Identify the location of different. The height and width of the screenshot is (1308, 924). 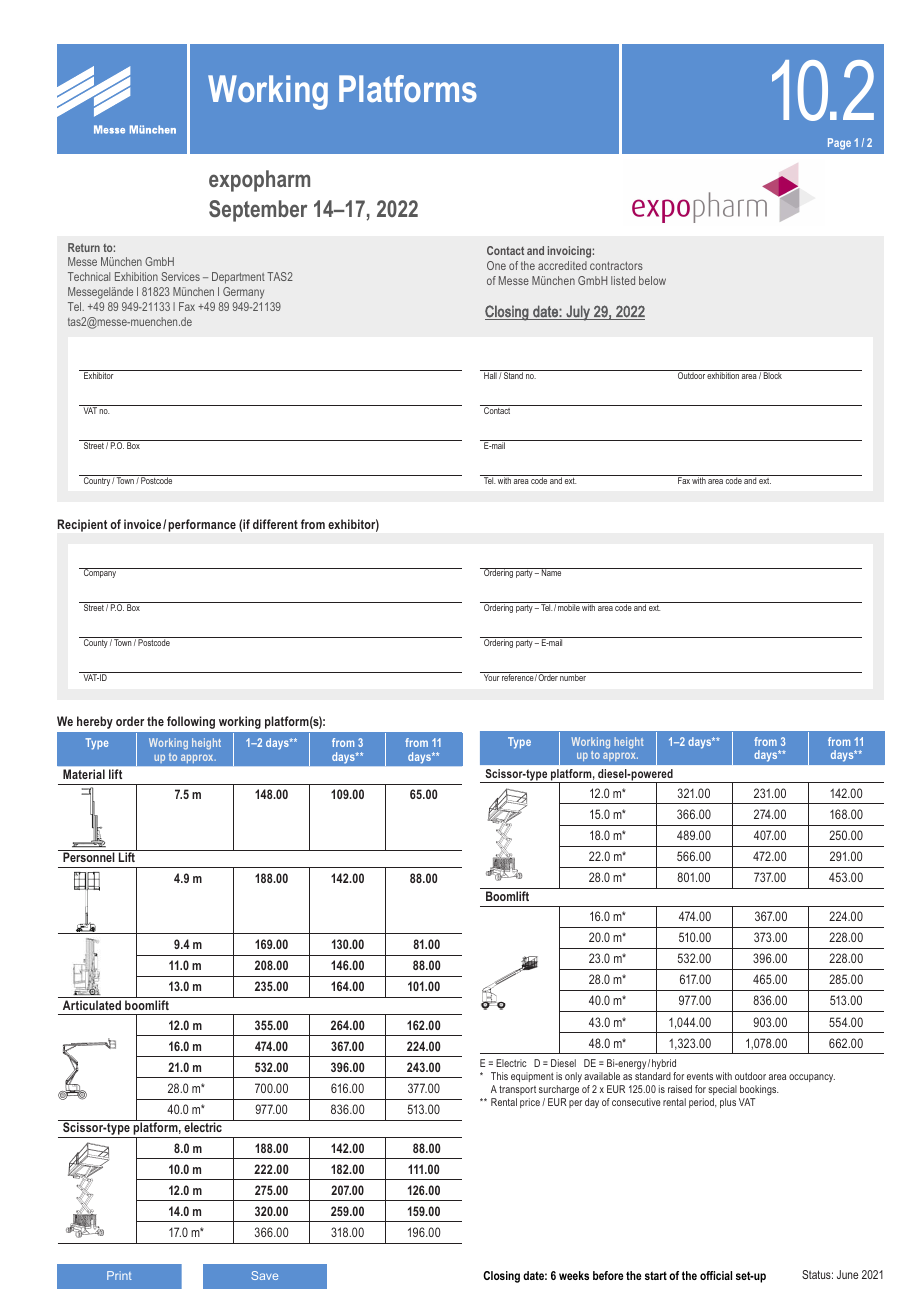
(275, 524).
